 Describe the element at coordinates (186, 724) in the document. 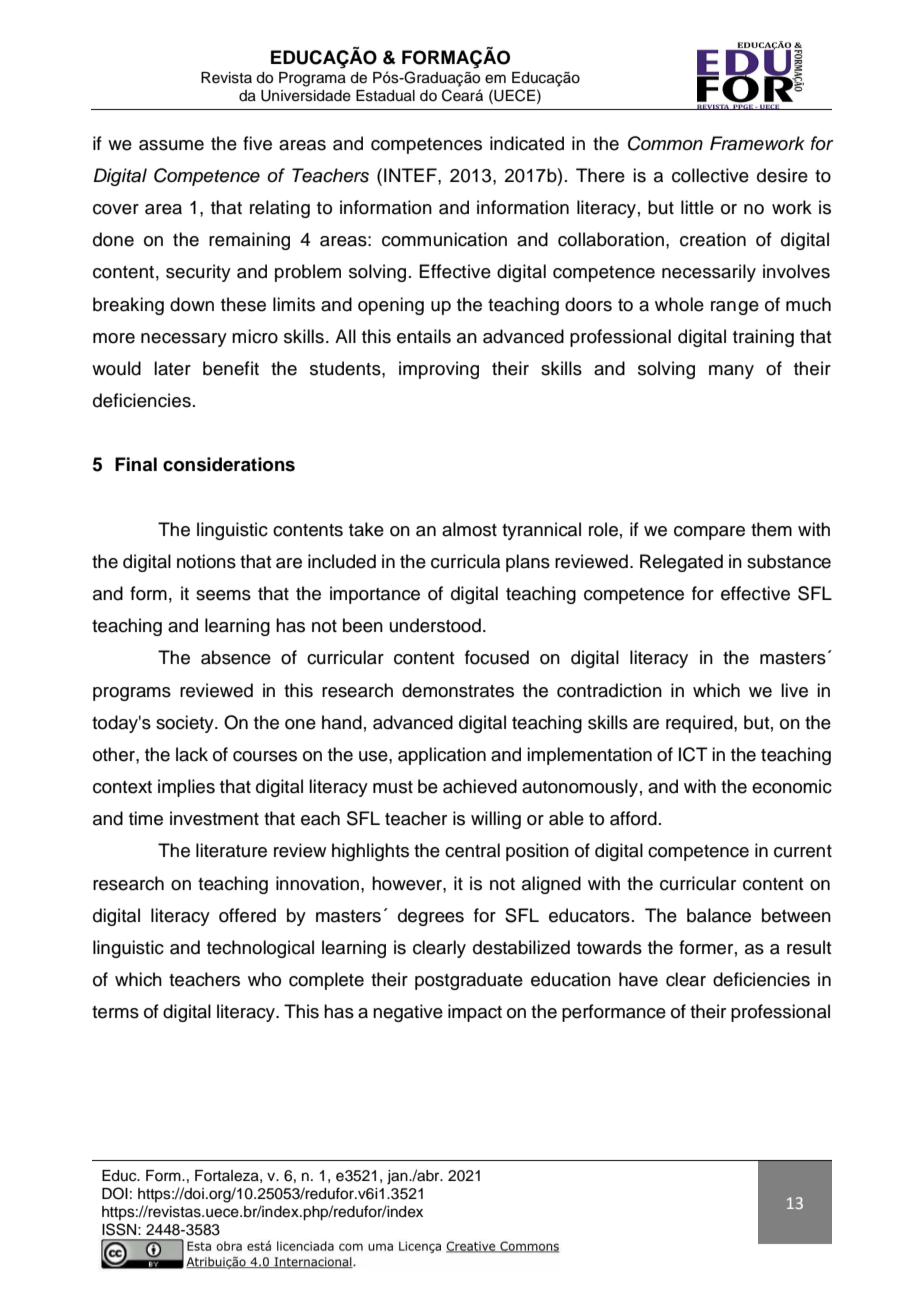

I see `society` at that location.
